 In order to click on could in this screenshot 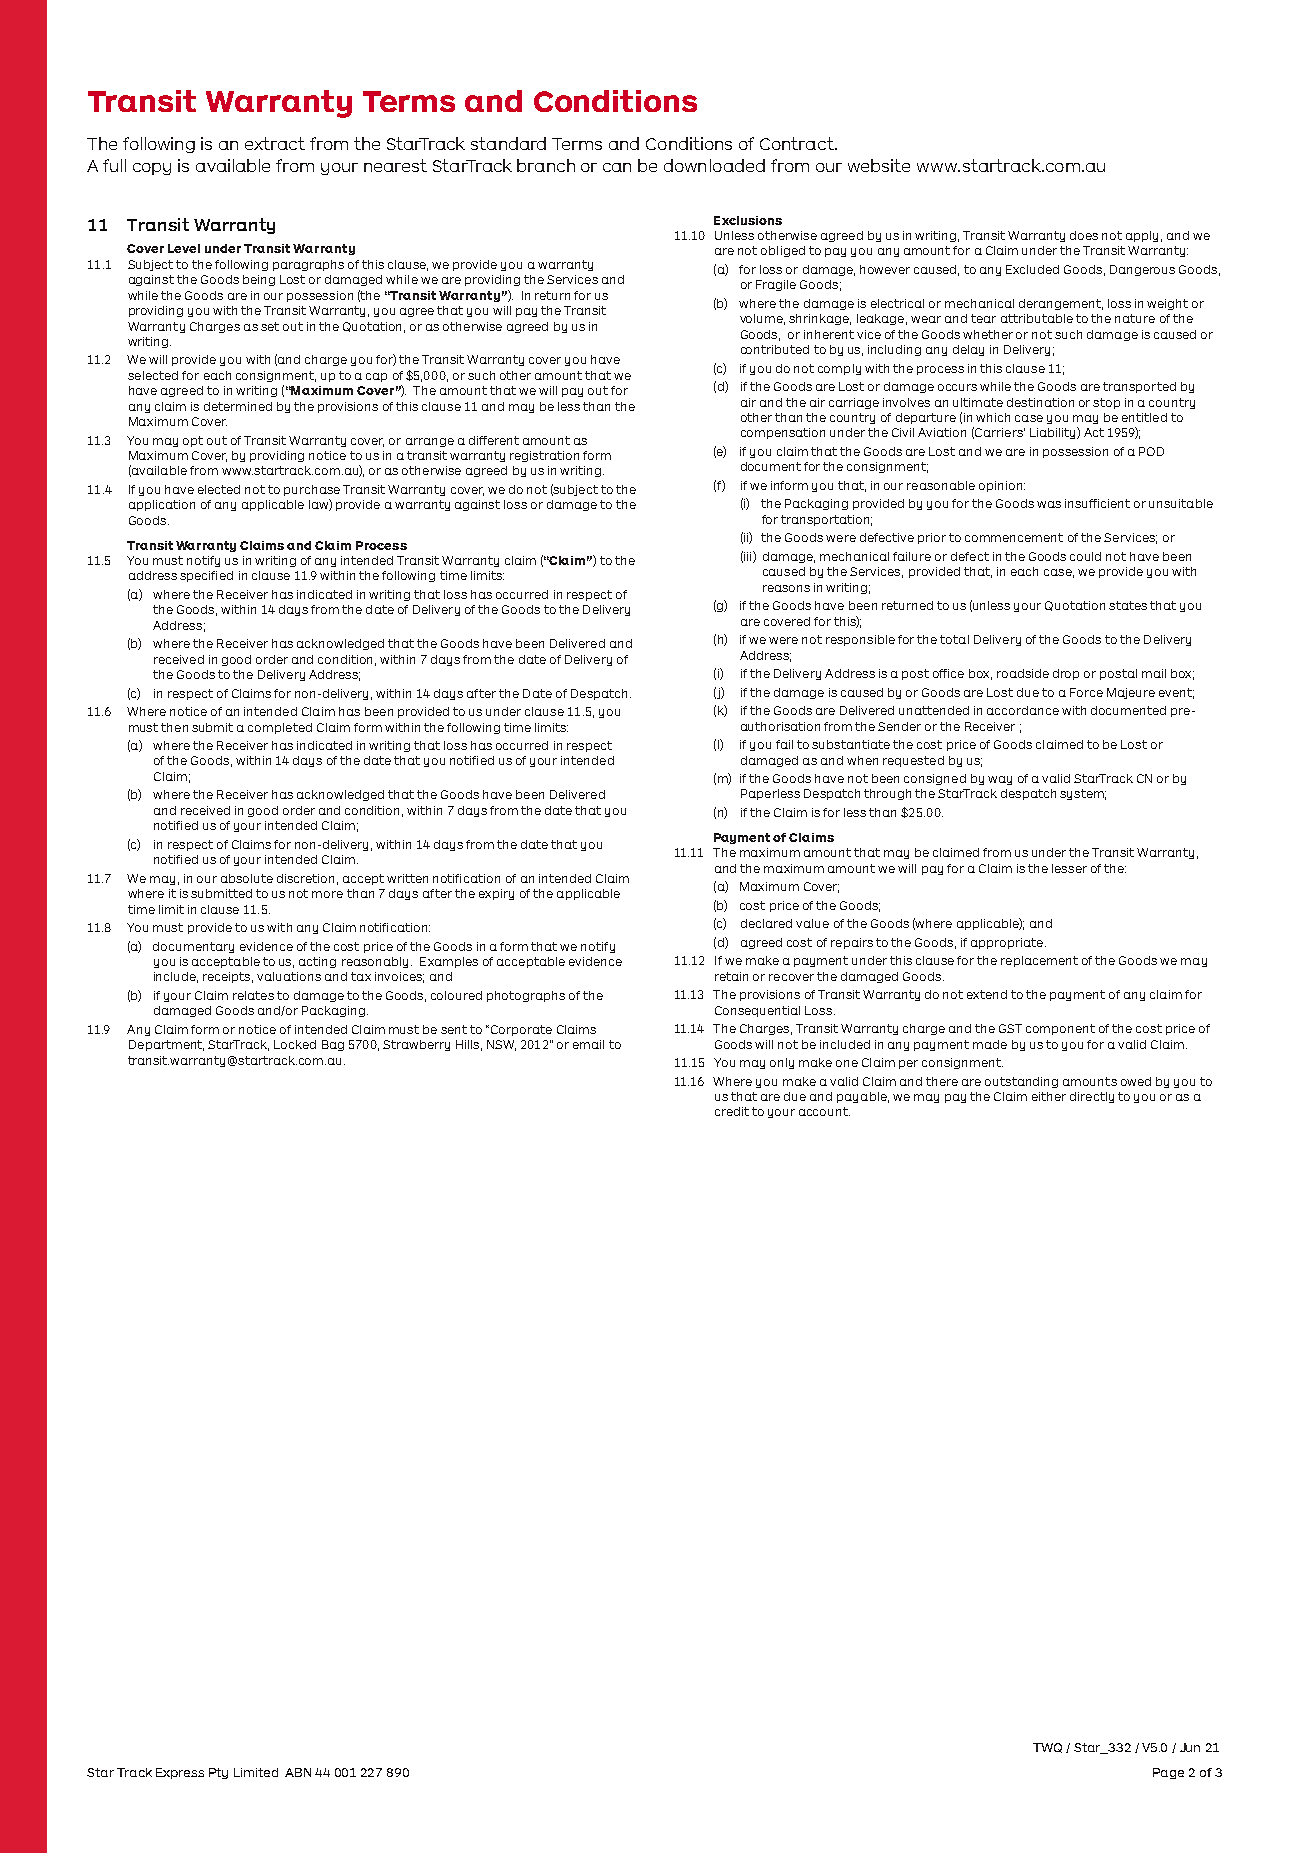, I will do `click(1085, 556)`.
